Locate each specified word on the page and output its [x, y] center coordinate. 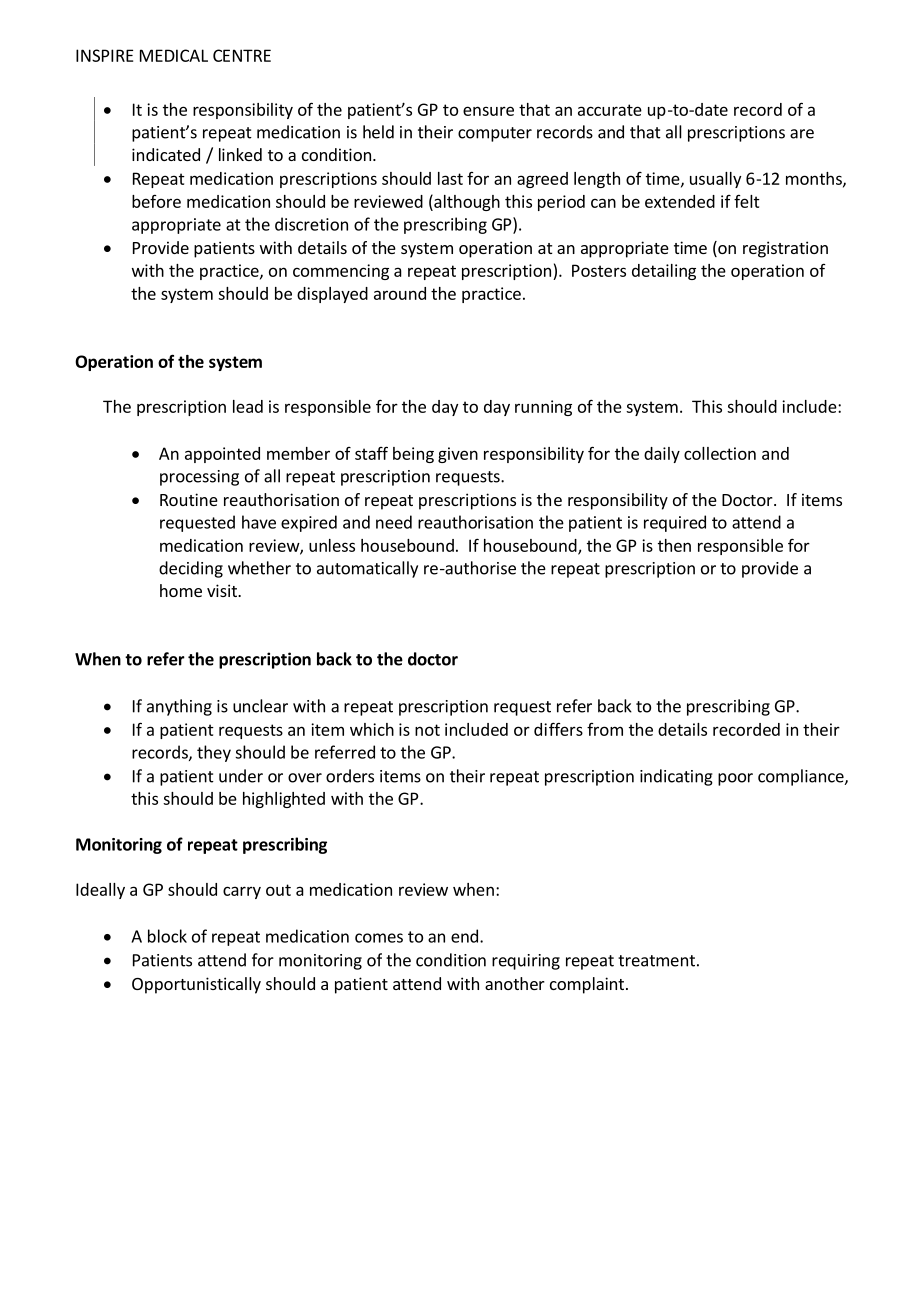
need [394, 522]
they [214, 753]
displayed [332, 295]
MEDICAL [174, 55]
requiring [526, 962]
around [400, 293]
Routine [189, 499]
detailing [664, 272]
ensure [488, 111]
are [802, 134]
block [167, 936]
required [675, 523]
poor [735, 779]
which [372, 729]
